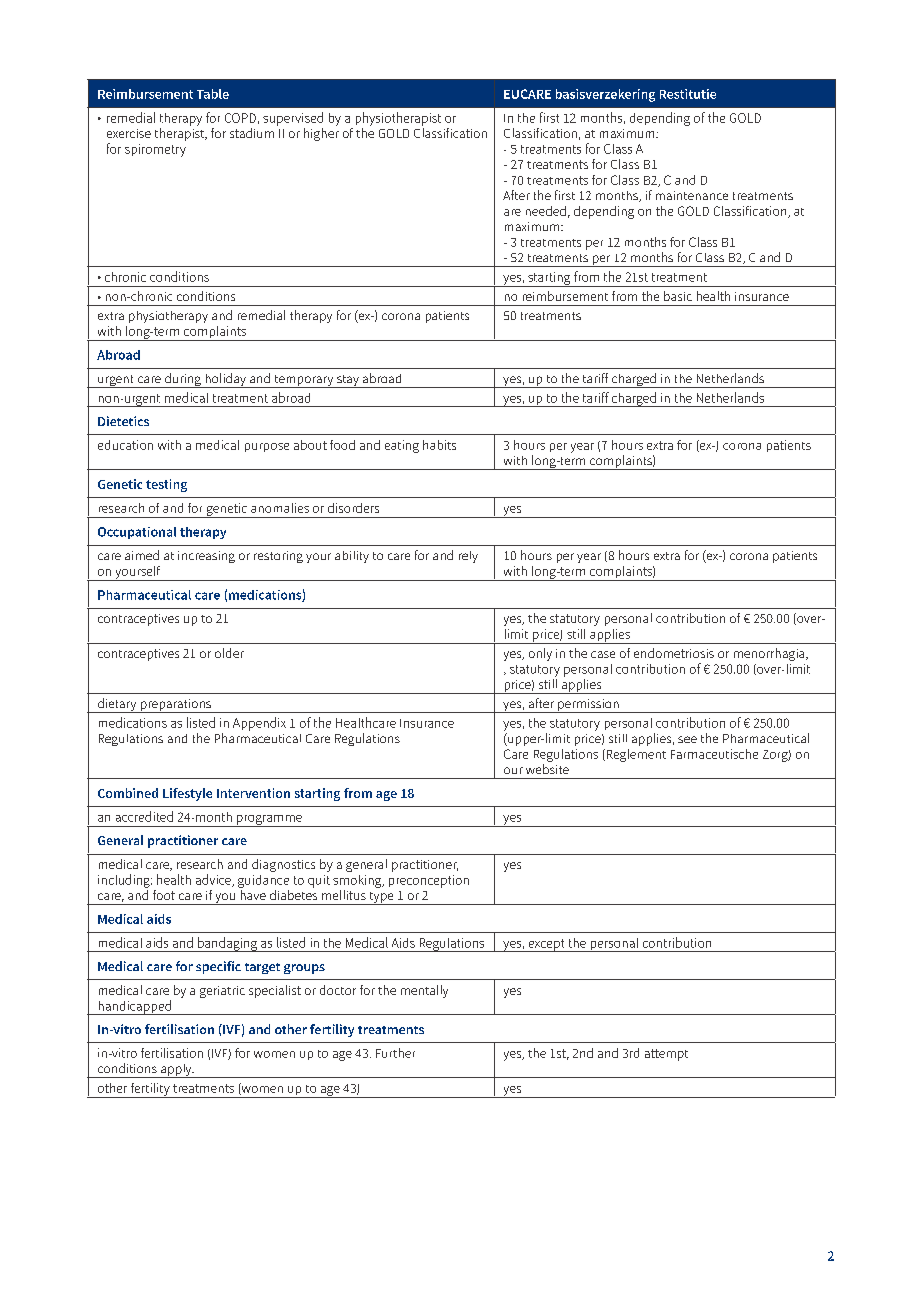 This screenshot has height=1308, width=924. Describe the element at coordinates (321, 134) in the screenshot. I see `higher` at that location.
